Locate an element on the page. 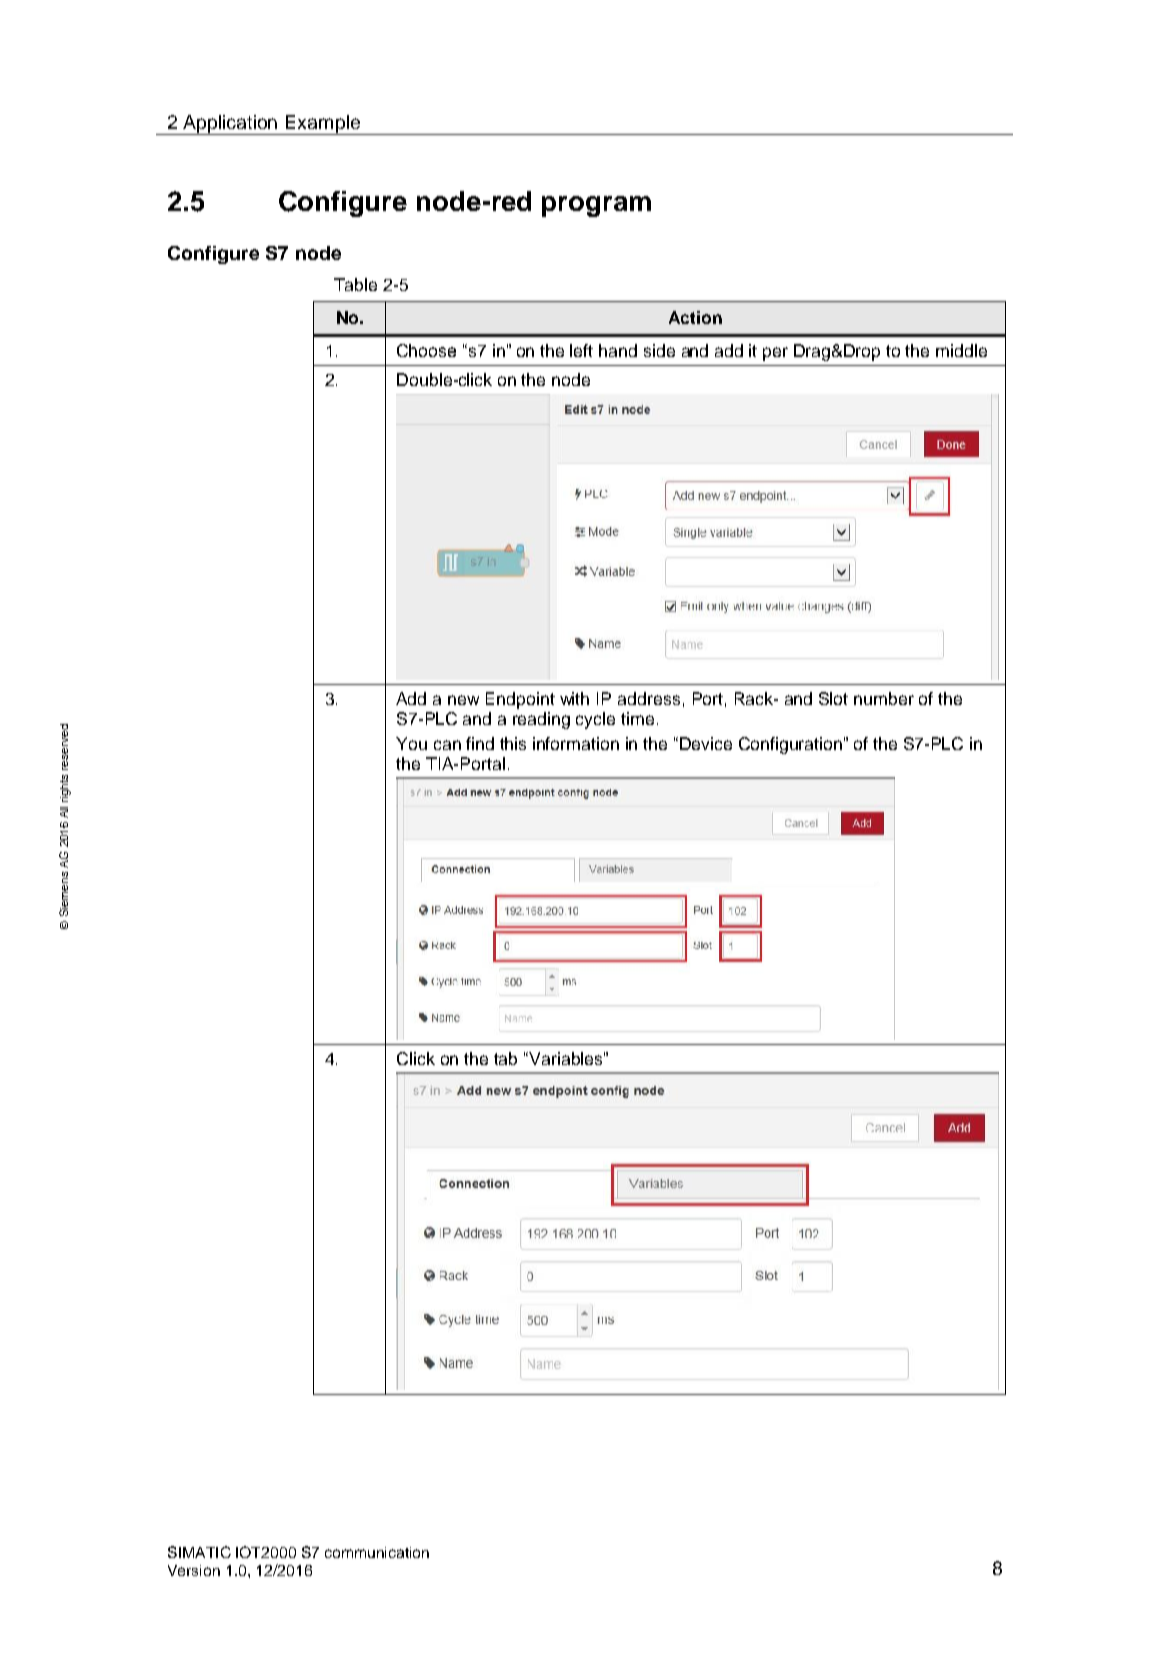  per is located at coordinates (775, 354).
